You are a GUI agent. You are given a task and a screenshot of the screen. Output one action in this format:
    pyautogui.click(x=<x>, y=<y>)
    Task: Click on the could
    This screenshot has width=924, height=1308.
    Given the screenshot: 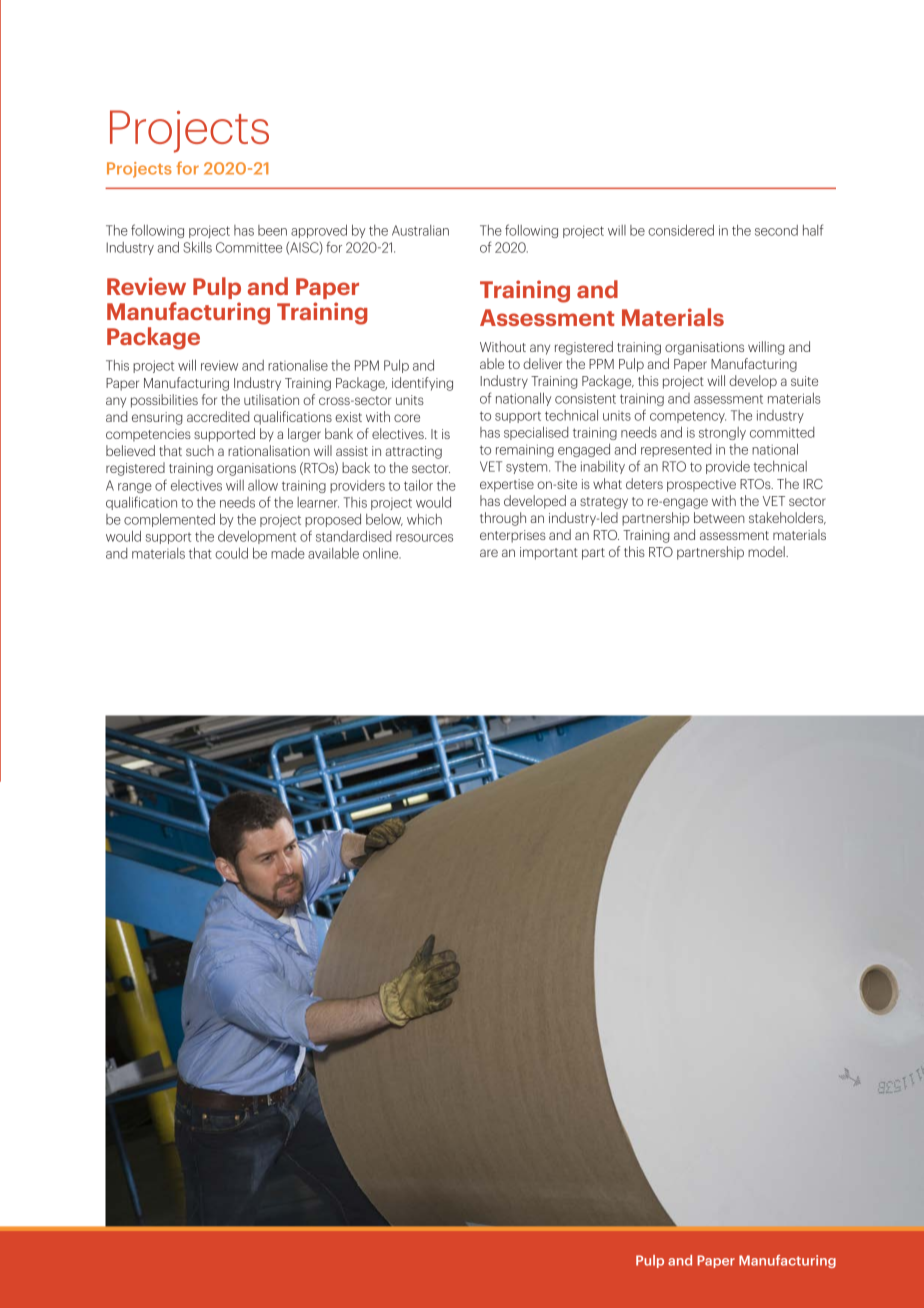 What is the action you would take?
    pyautogui.click(x=231, y=553)
